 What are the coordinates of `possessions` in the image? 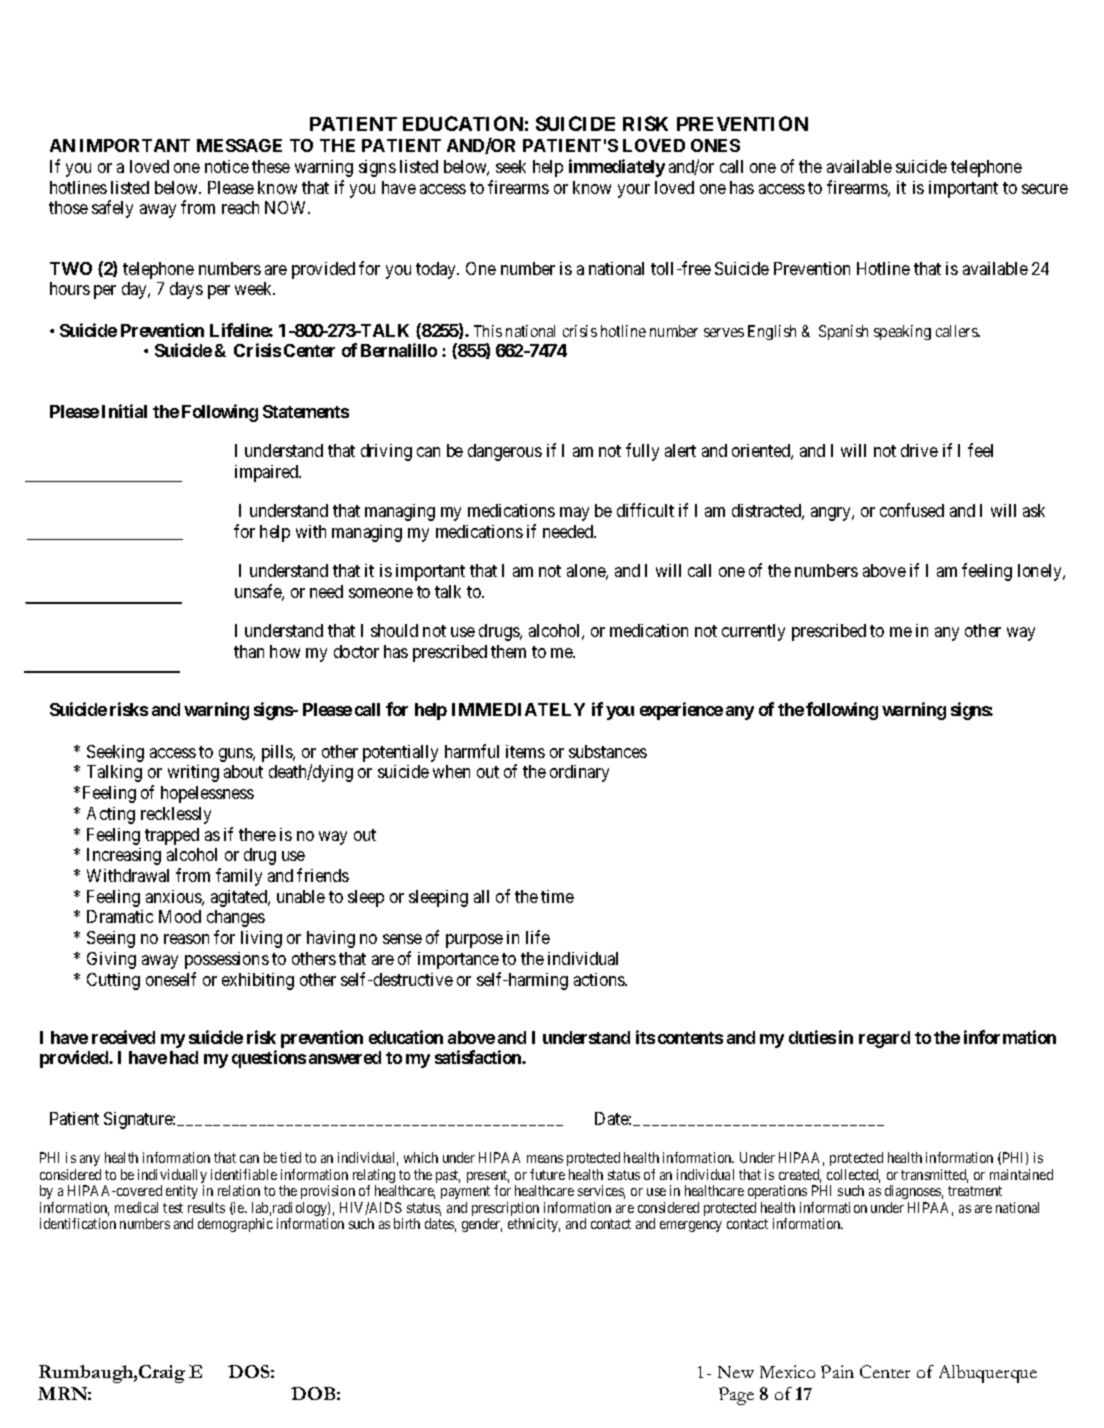 It's located at (227, 960).
